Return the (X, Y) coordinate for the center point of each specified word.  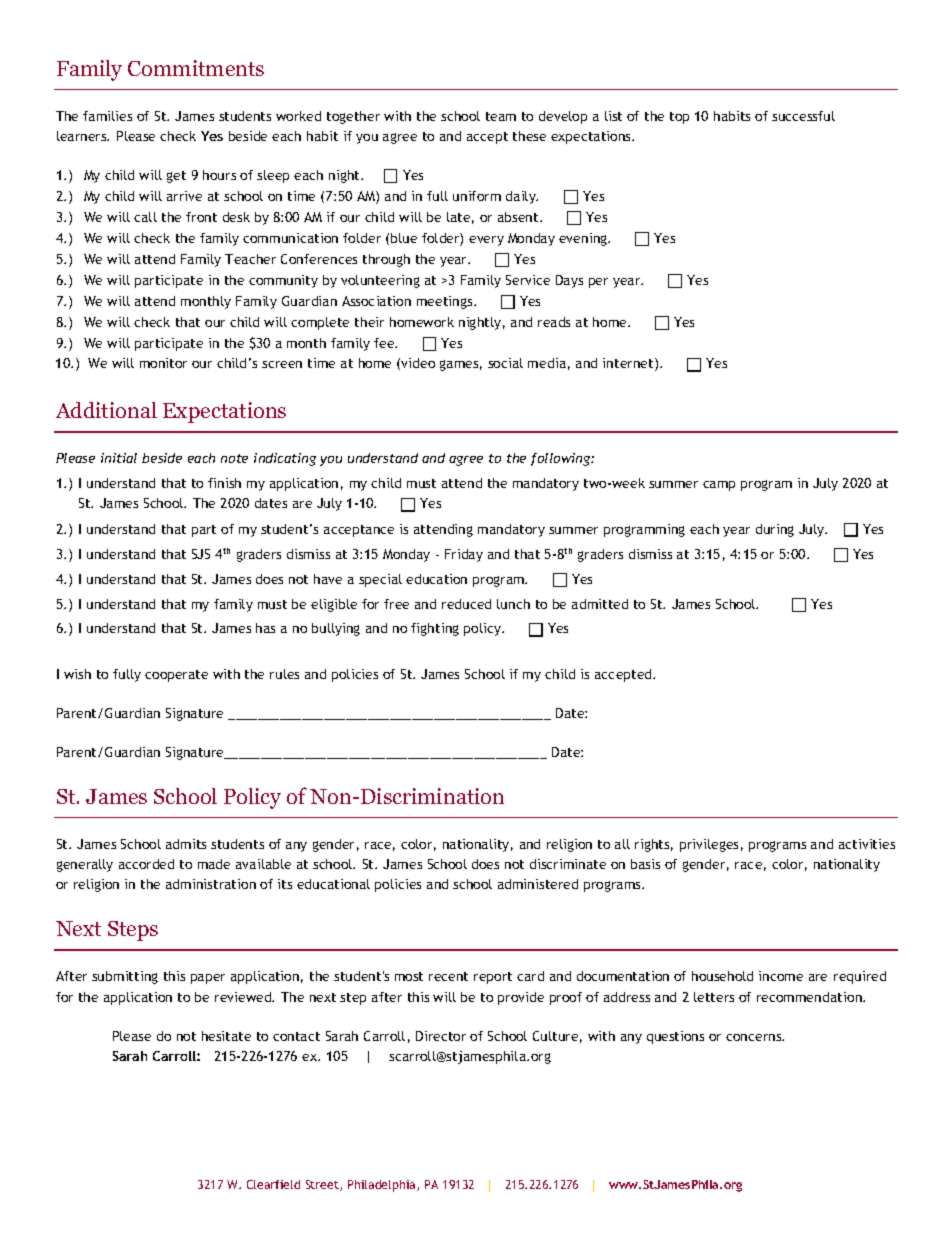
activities (867, 844)
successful (803, 116)
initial (119, 458)
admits (186, 844)
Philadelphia (383, 1186)
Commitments (196, 68)
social (505, 363)
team (501, 116)
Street (323, 1185)
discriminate (568, 864)
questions (675, 1037)
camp (719, 486)
